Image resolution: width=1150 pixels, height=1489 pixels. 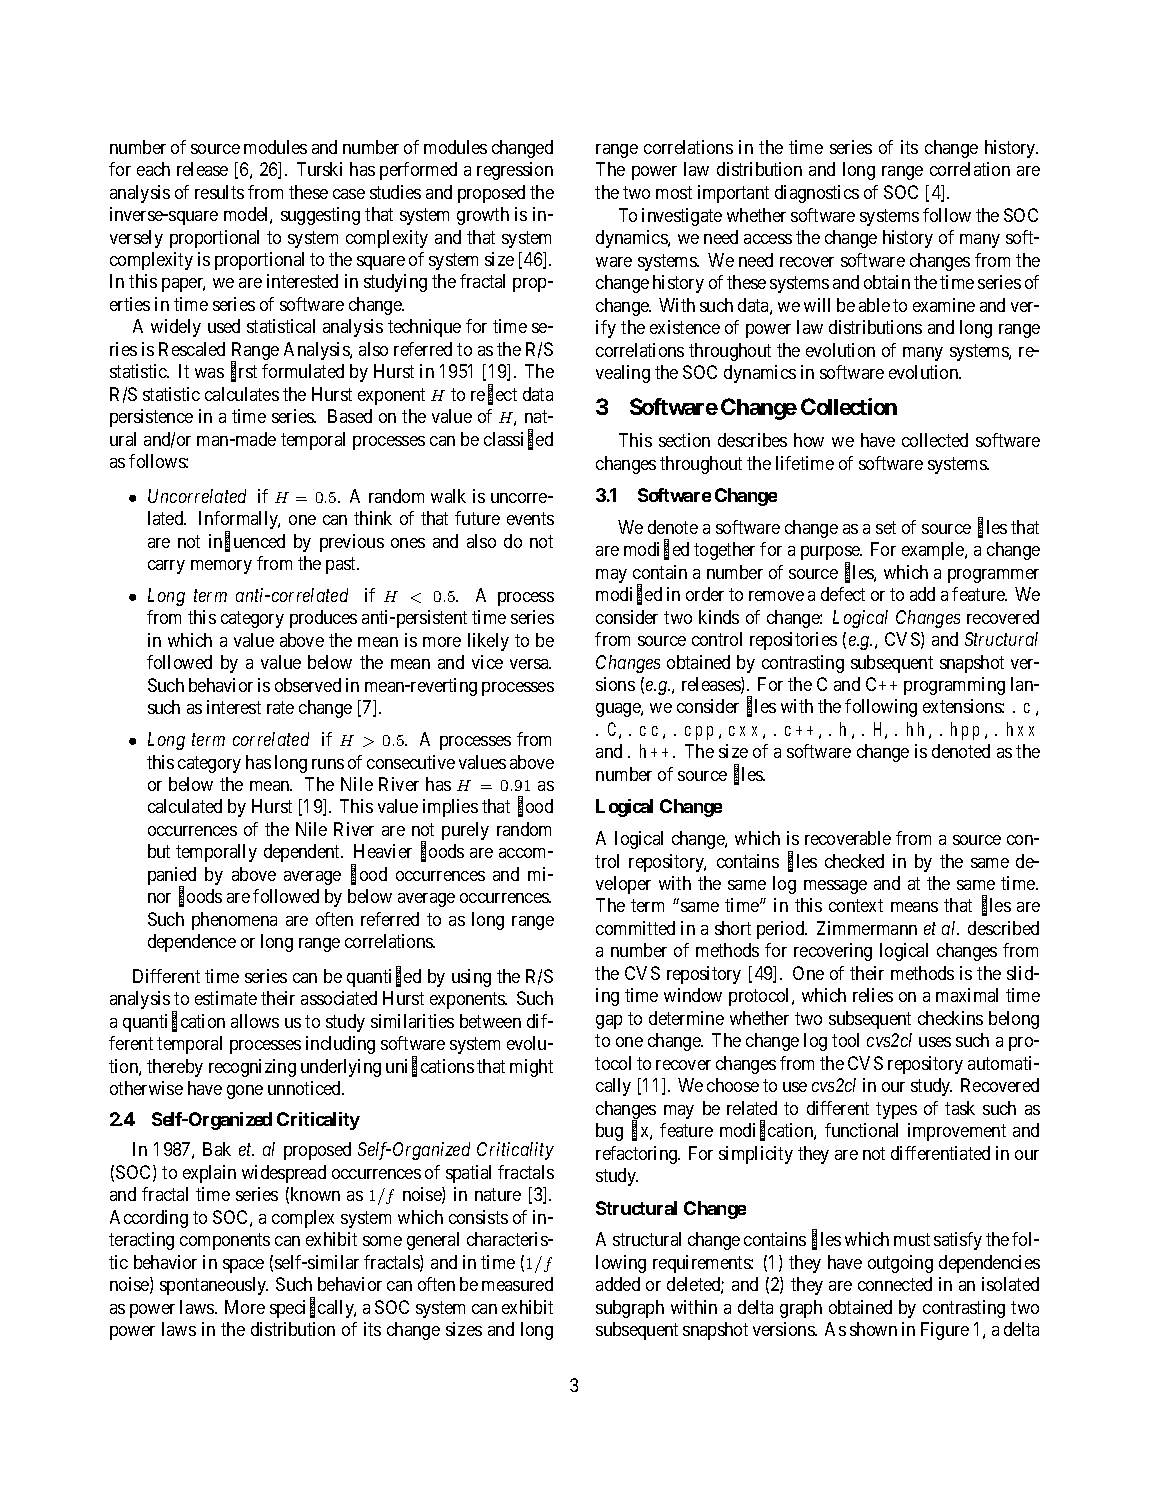 I want to click on results, so click(x=219, y=192).
